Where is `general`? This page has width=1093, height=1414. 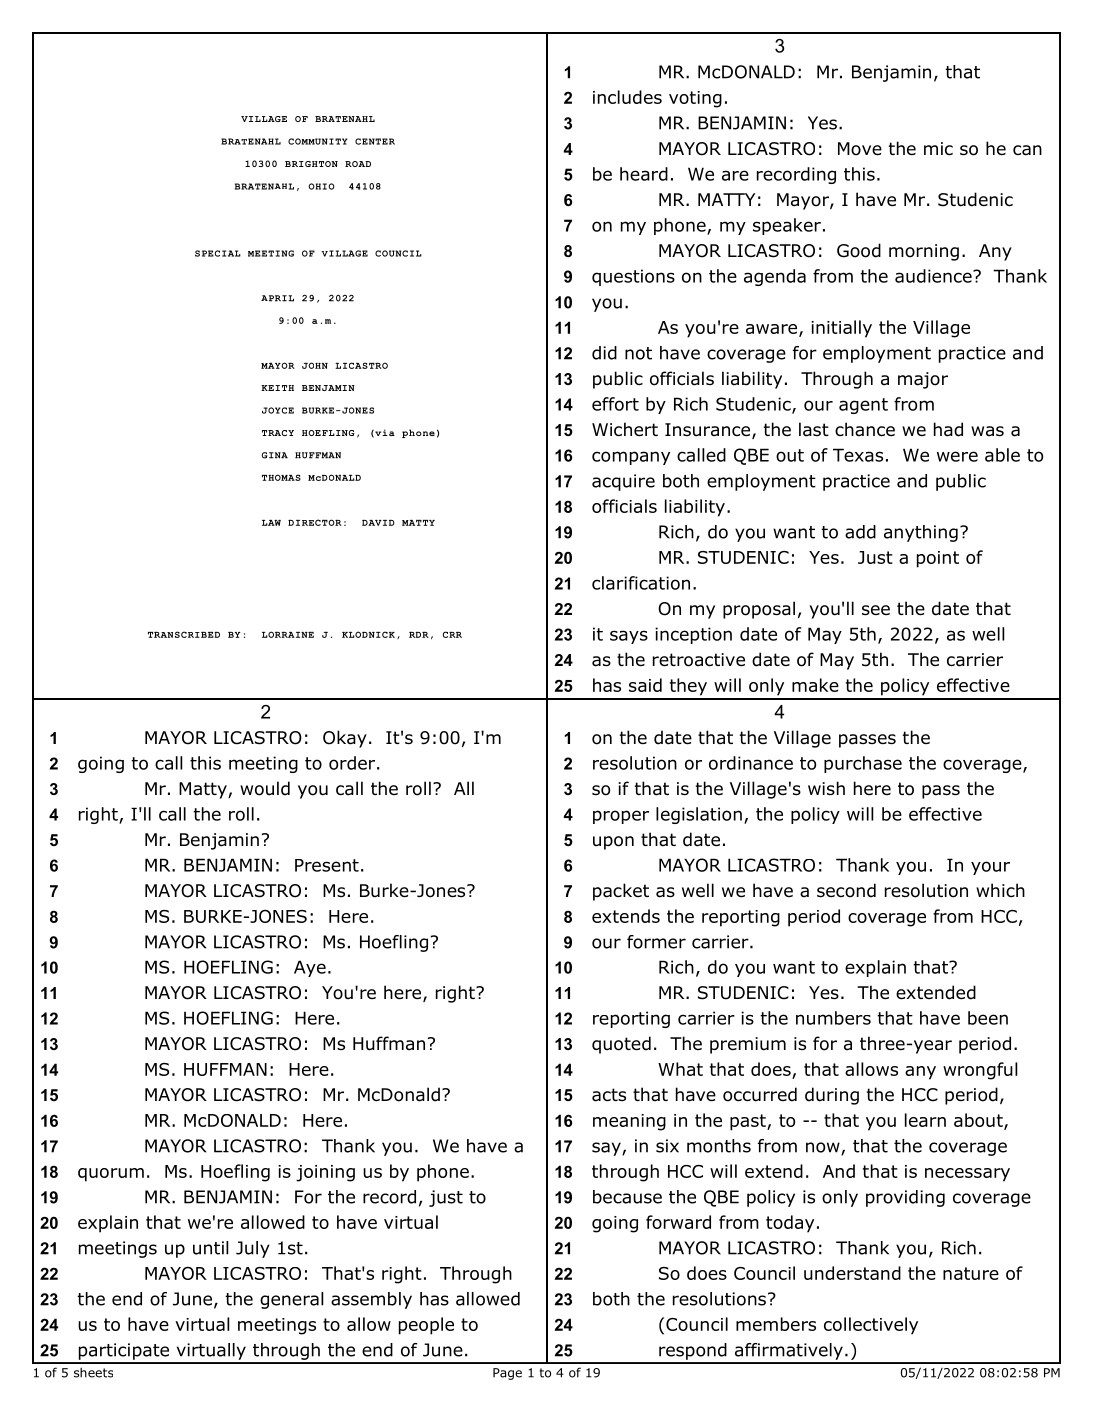
general is located at coordinates (292, 1300).
